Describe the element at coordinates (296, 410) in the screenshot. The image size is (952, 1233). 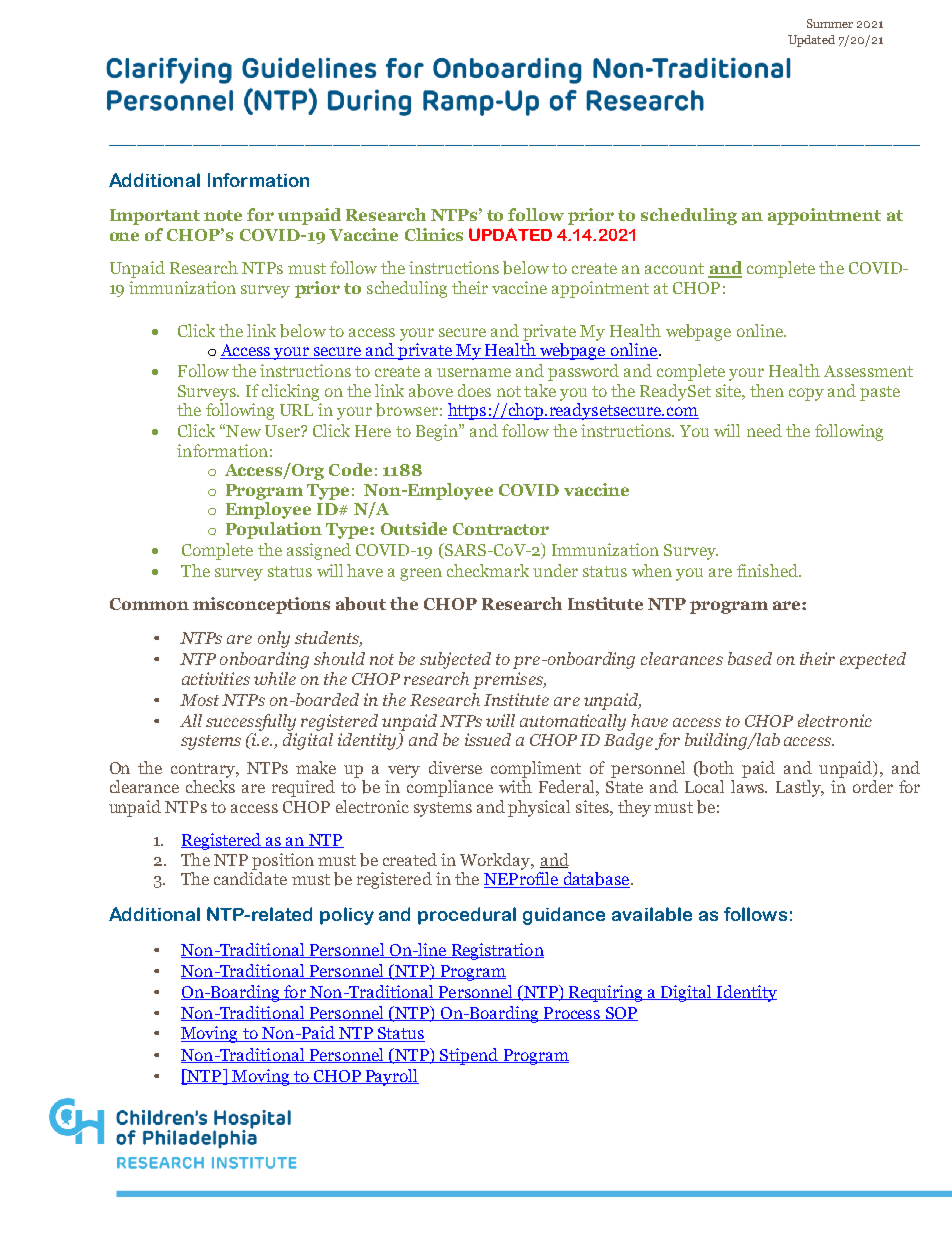
I see `URL` at that location.
